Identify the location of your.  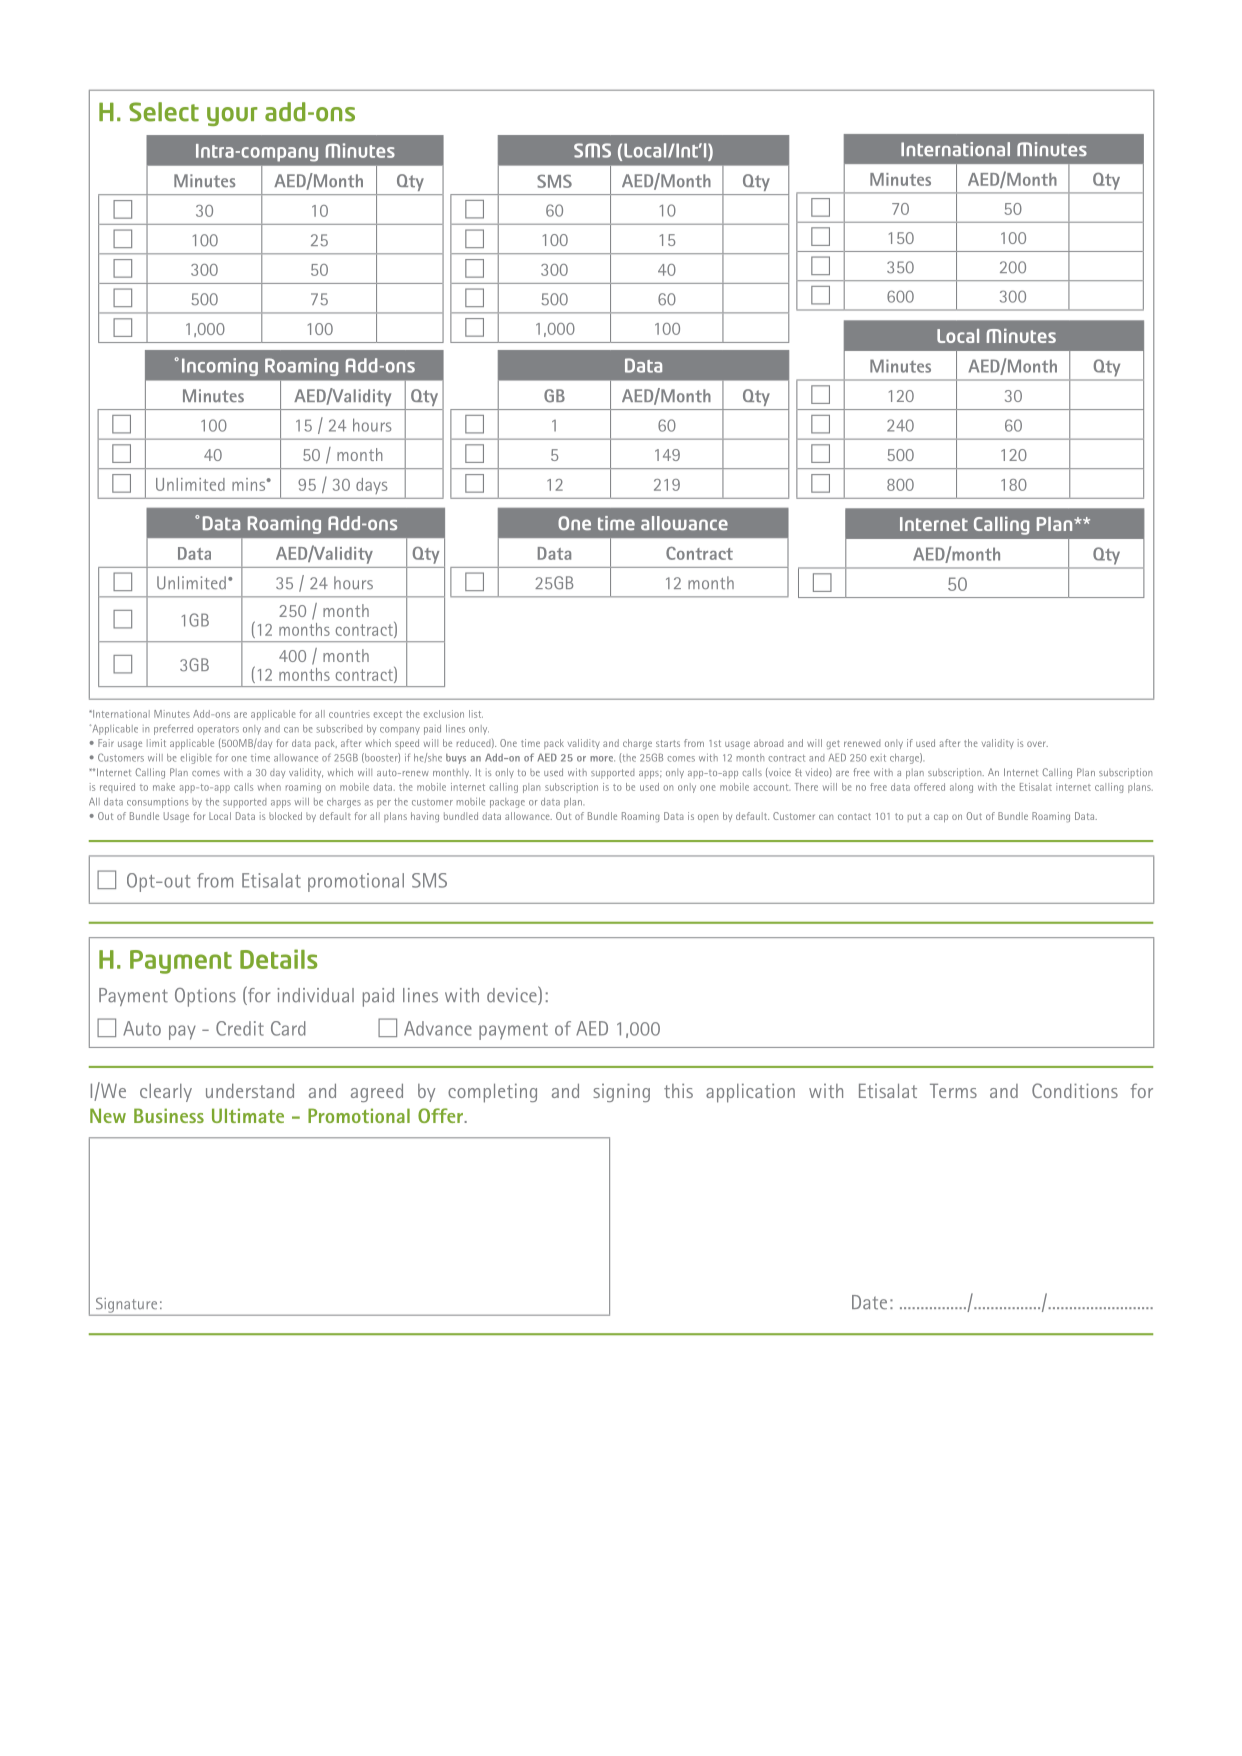
(232, 116).
